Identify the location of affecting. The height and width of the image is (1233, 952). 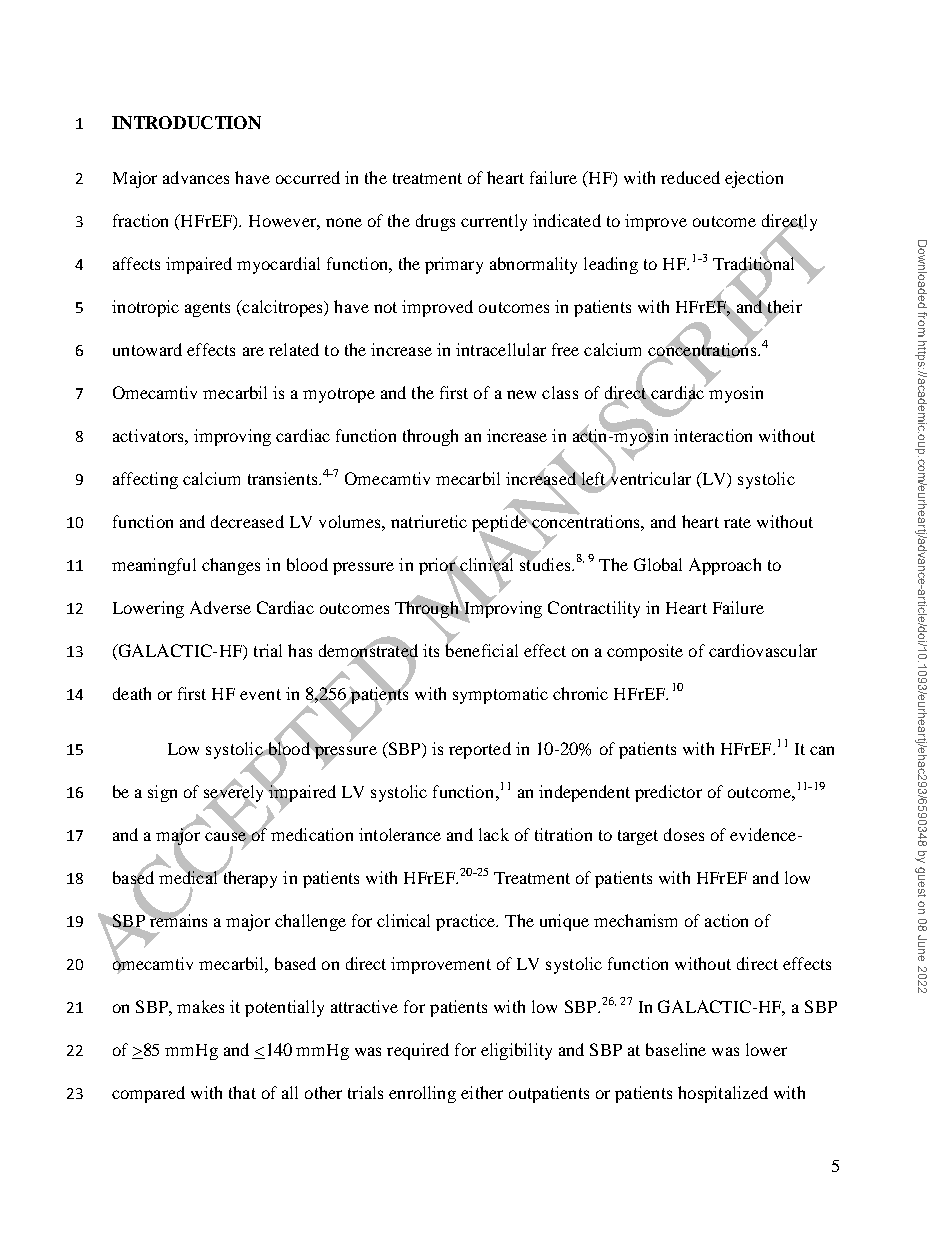
(145, 480).
